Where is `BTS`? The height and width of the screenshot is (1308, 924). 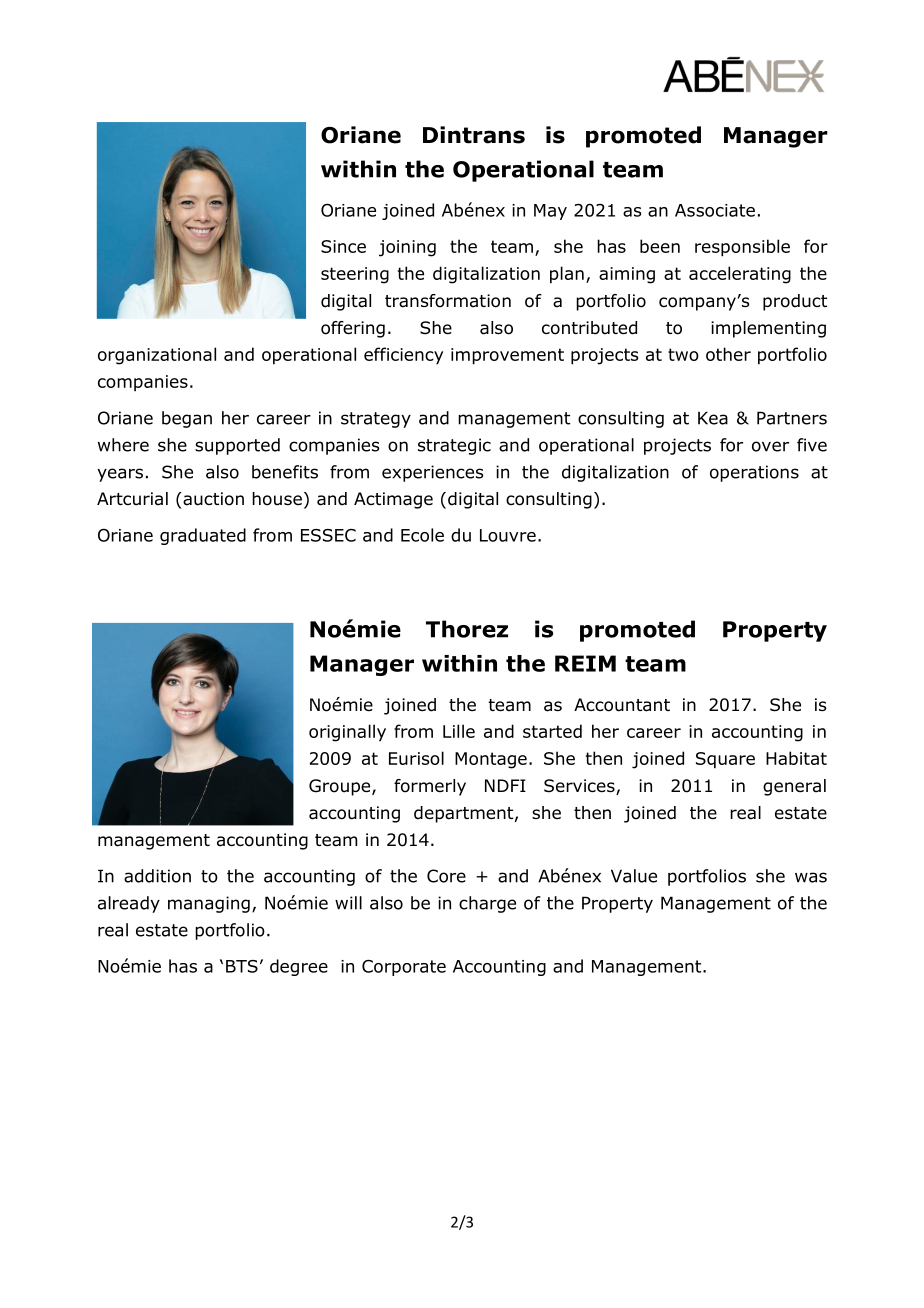 BTS is located at coordinates (242, 966).
